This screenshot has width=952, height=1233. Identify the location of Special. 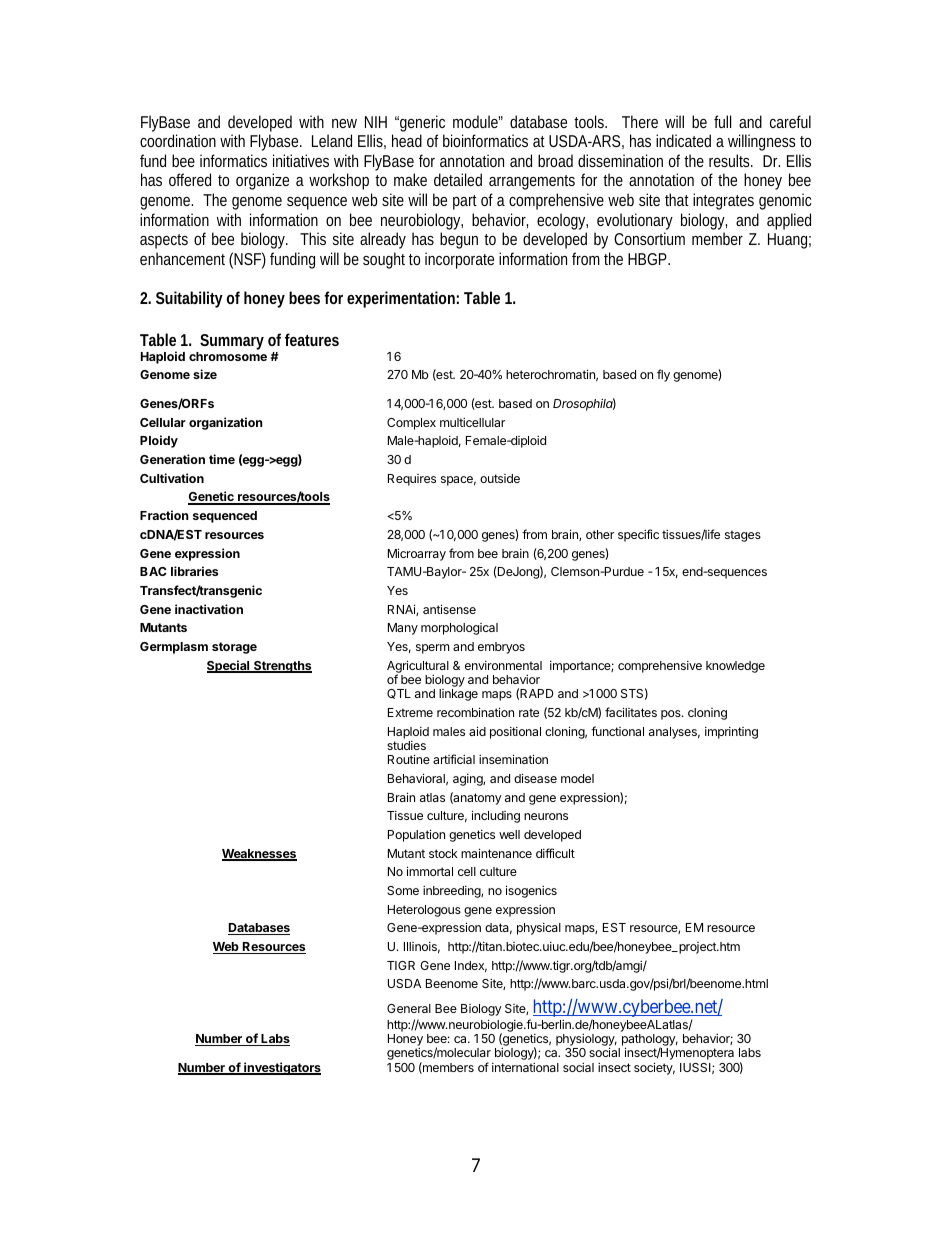
(229, 666).
